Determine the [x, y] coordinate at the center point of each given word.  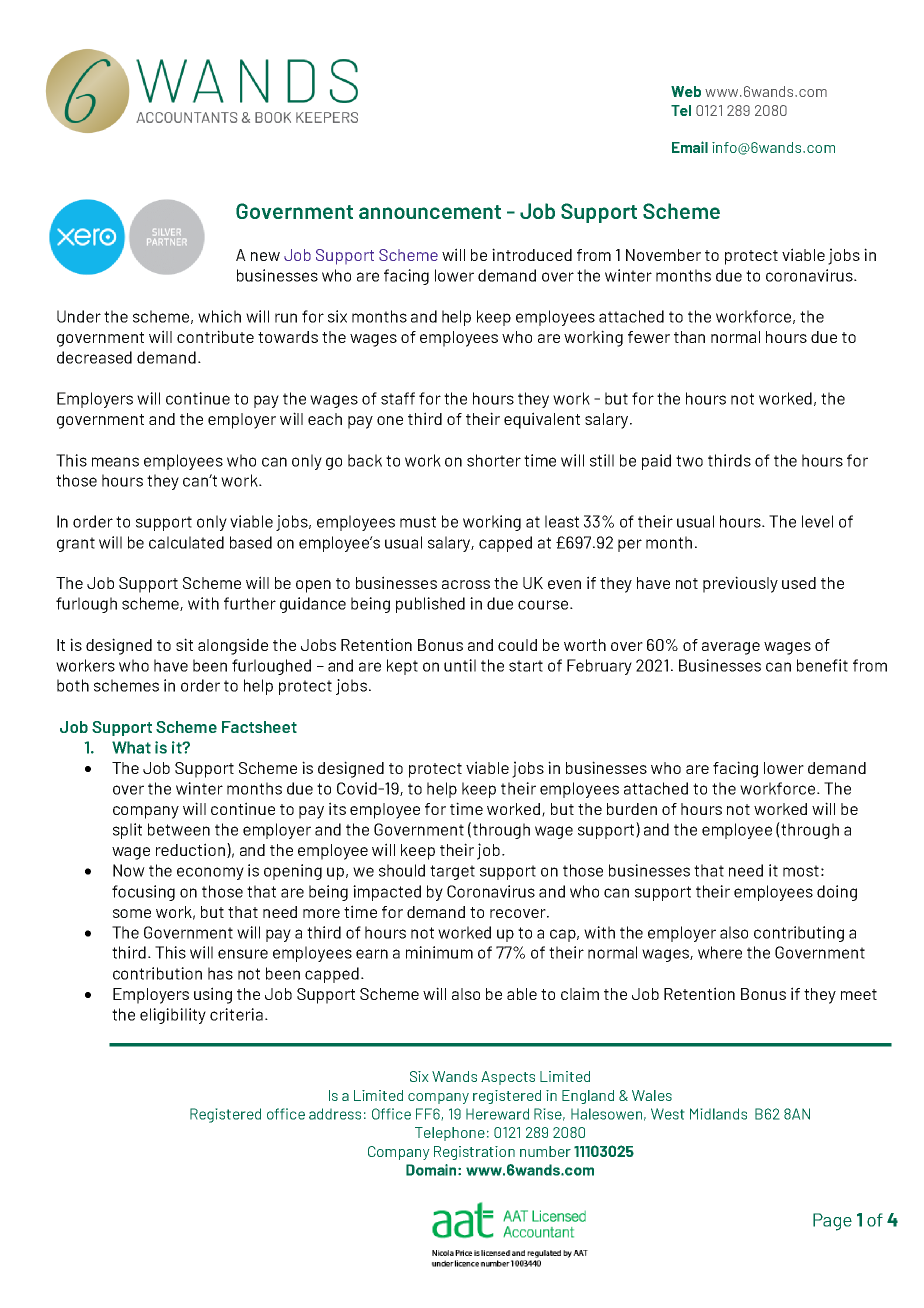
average [731, 648]
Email [690, 147]
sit [184, 644]
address [335, 1114]
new [265, 256]
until [460, 665]
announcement [430, 212]
